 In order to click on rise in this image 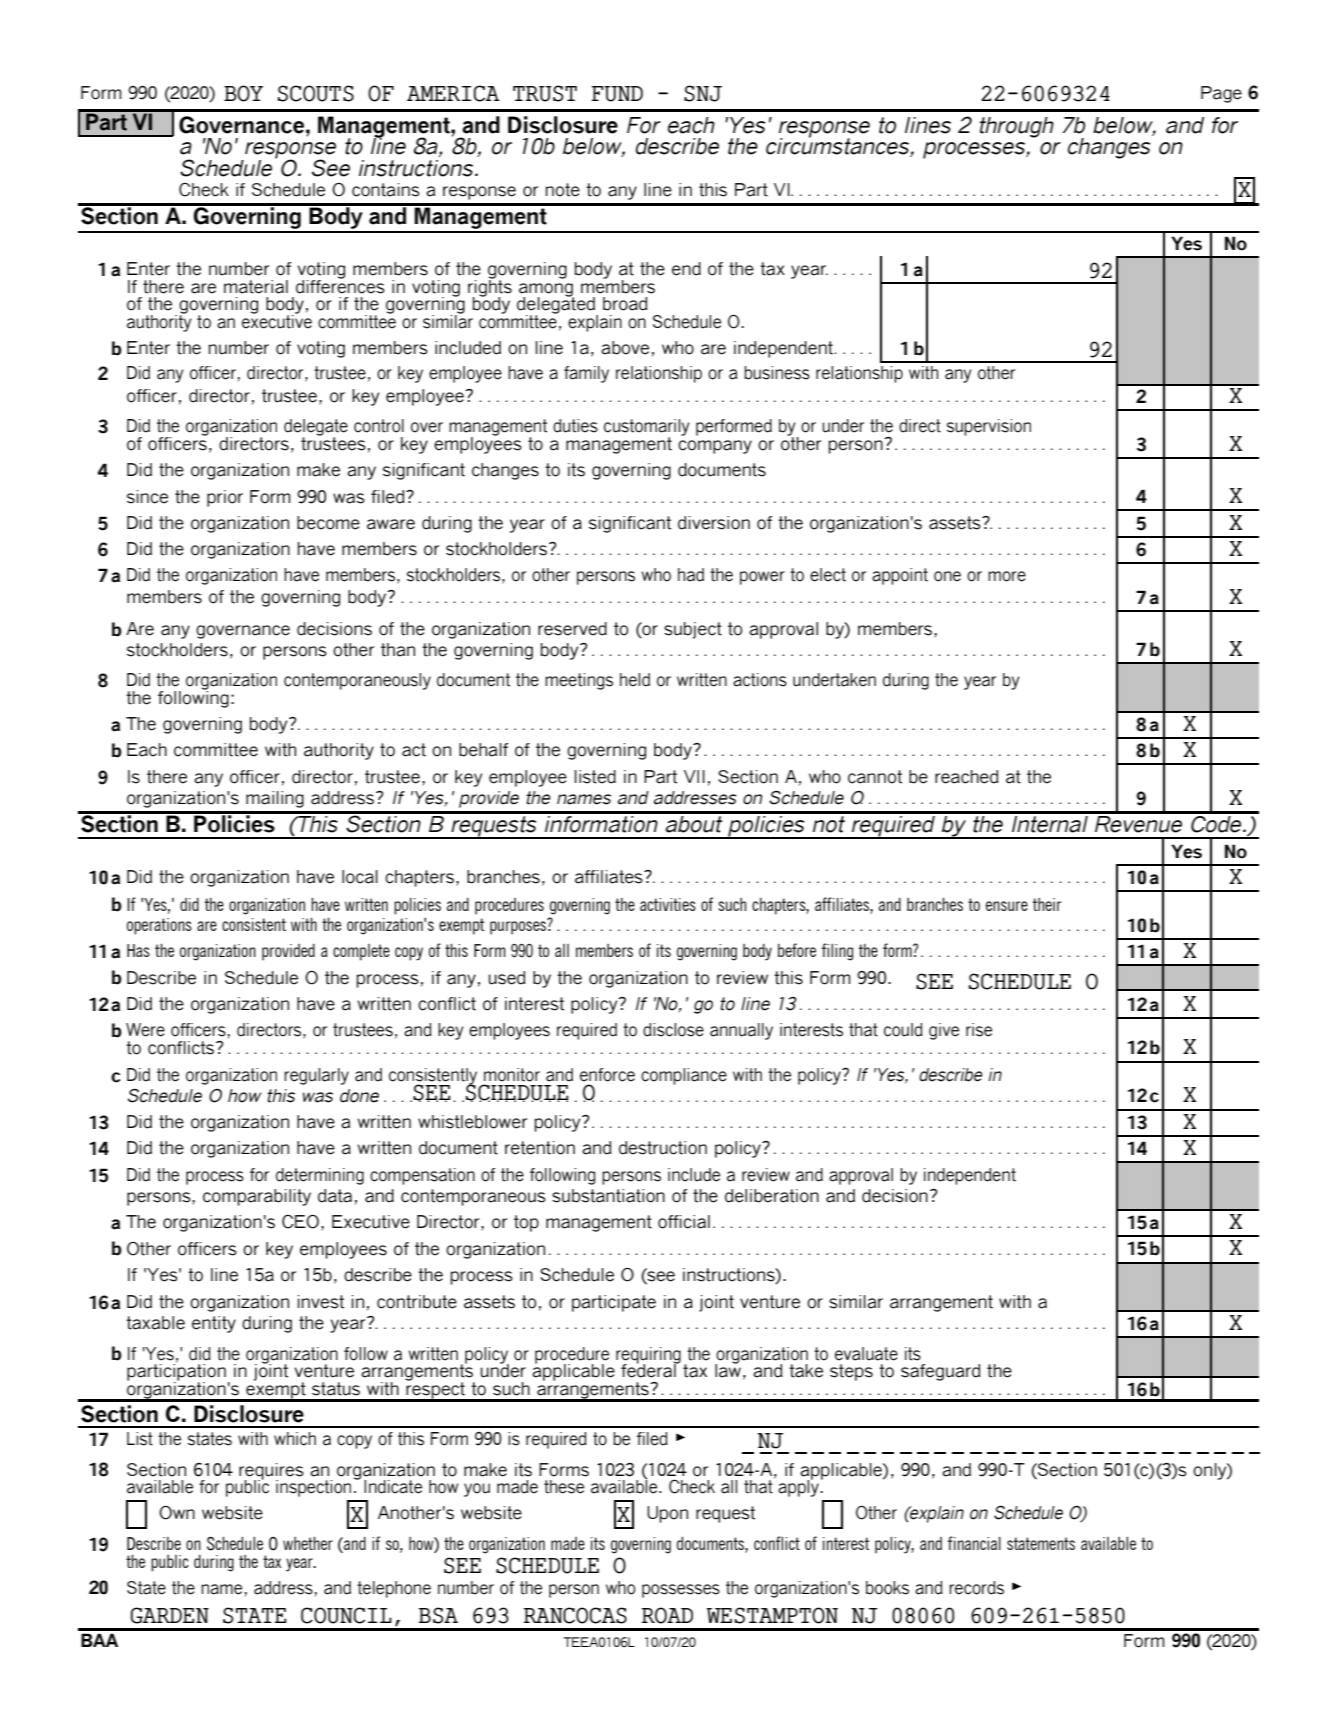, I will do `click(979, 1030)`.
